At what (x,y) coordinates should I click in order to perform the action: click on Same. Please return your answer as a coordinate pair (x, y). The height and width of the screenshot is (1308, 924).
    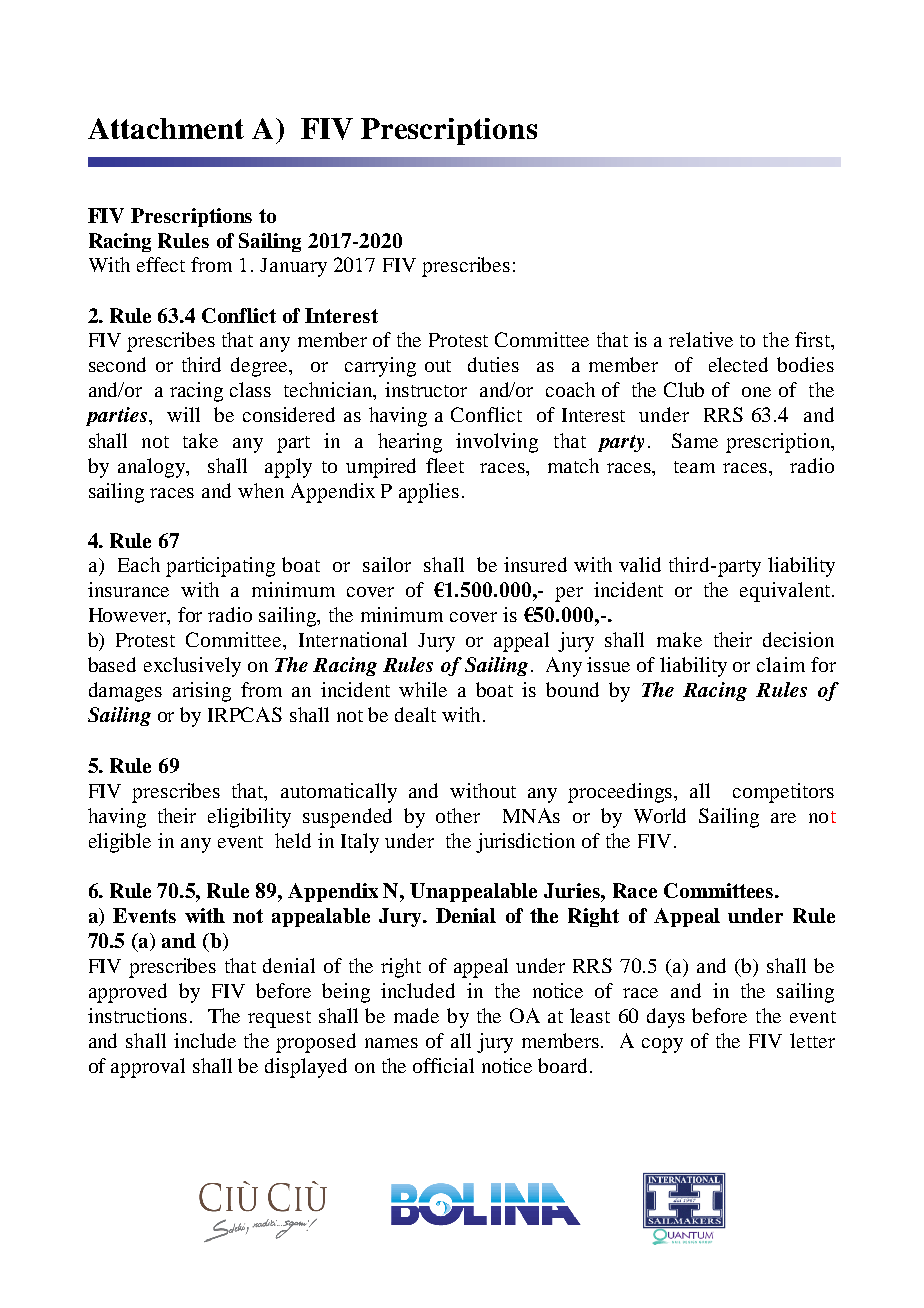
    Looking at the image, I should click on (695, 440).
